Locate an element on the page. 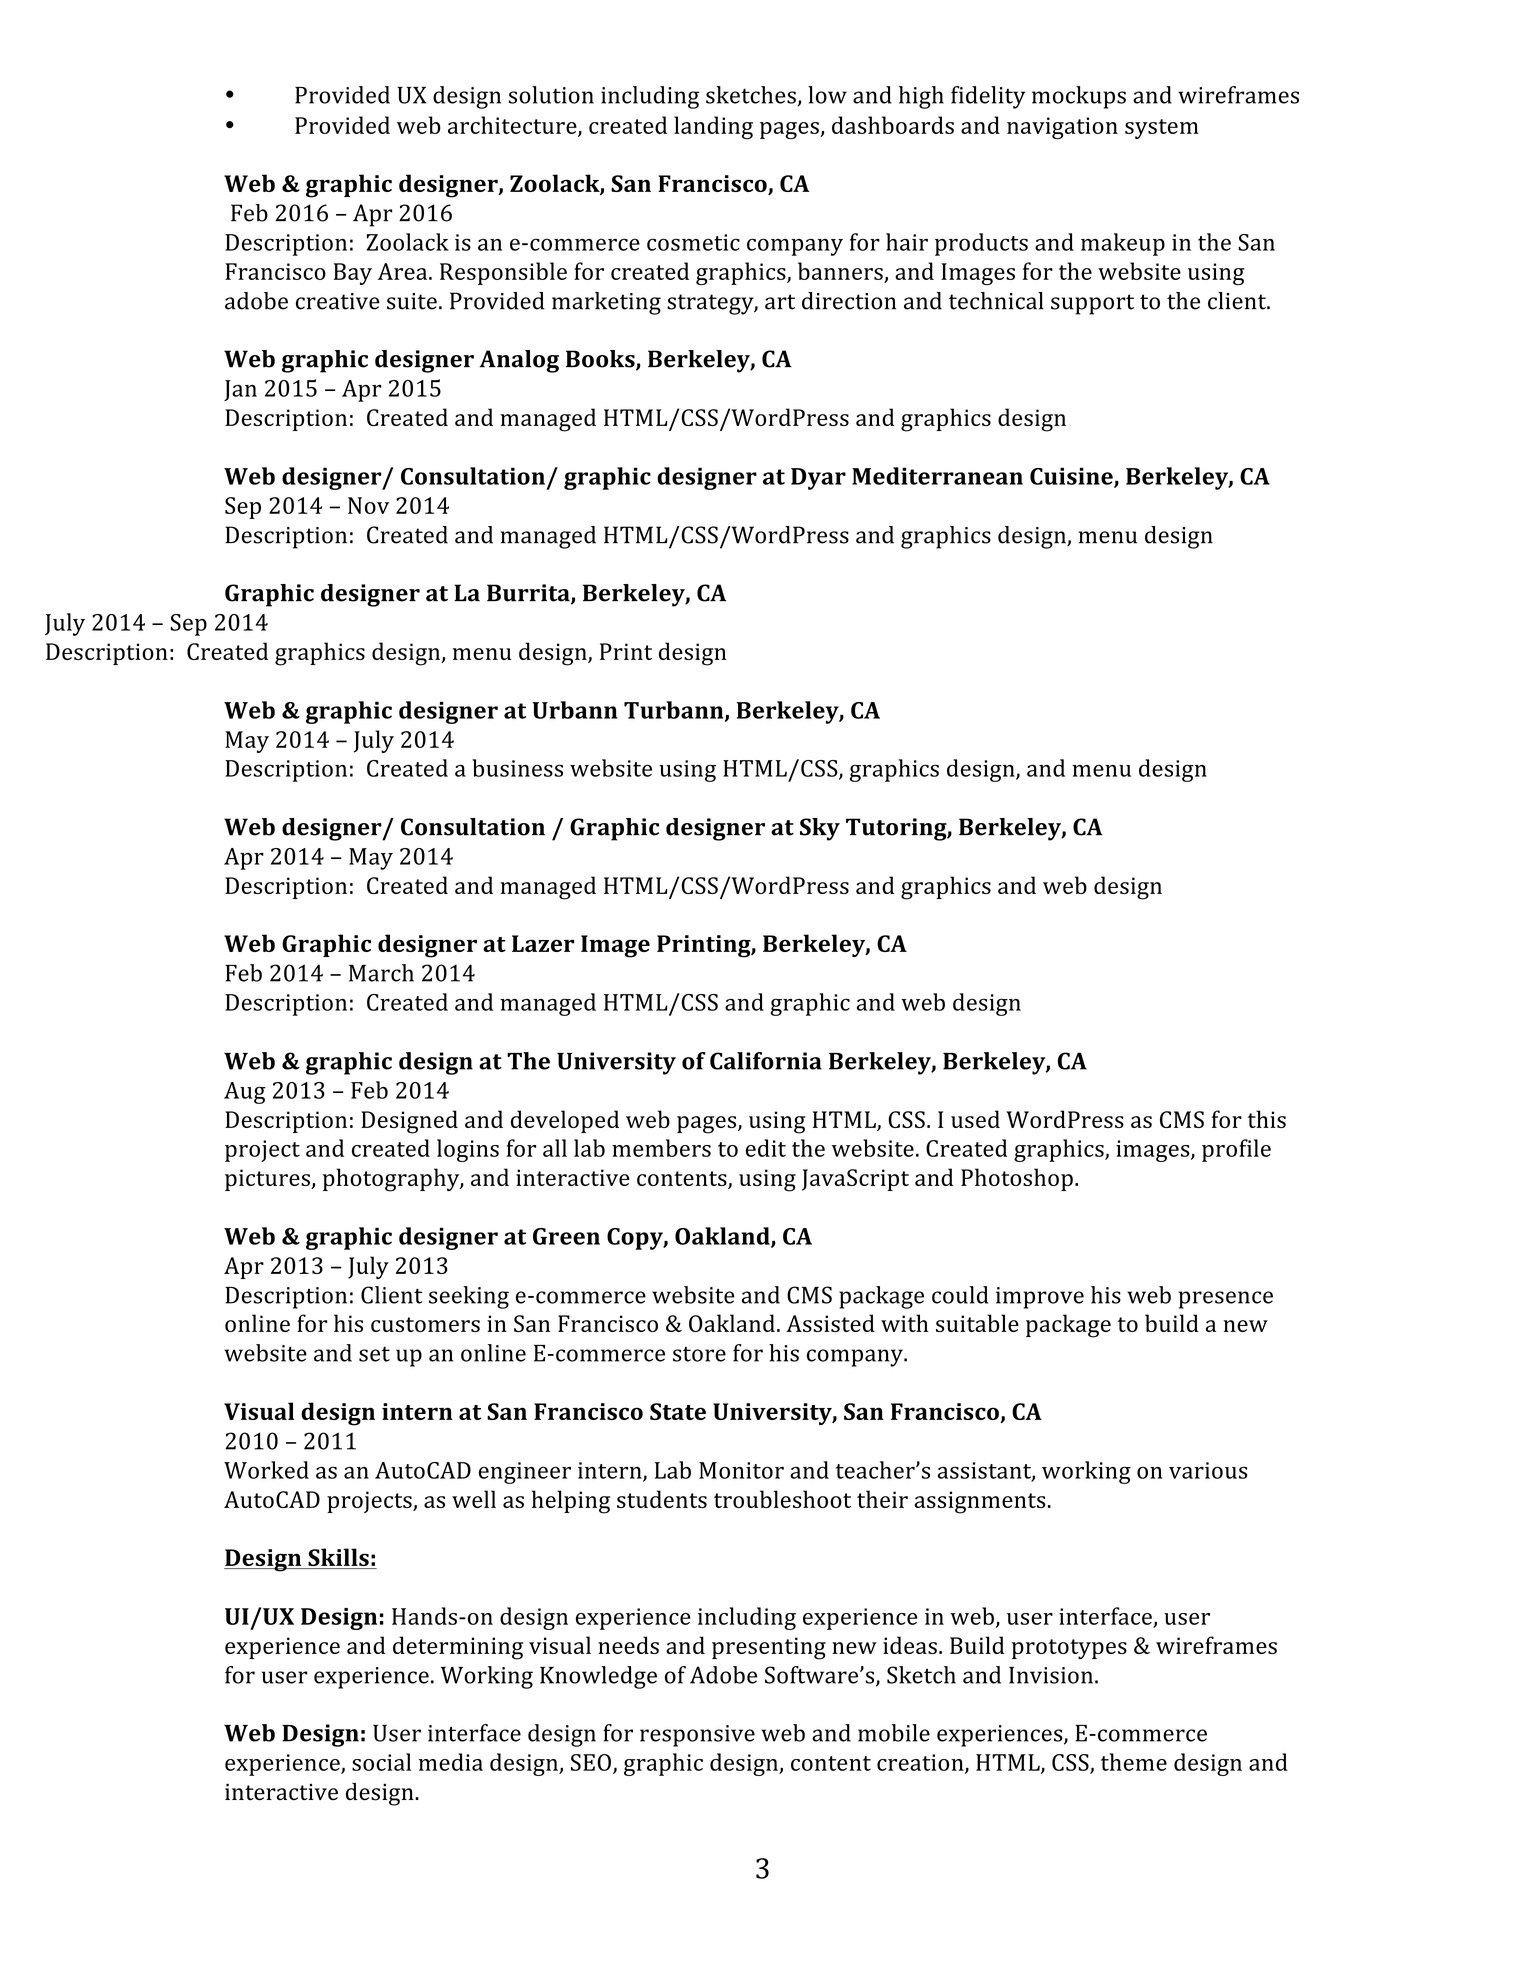  Cuisine is located at coordinates (1072, 477).
